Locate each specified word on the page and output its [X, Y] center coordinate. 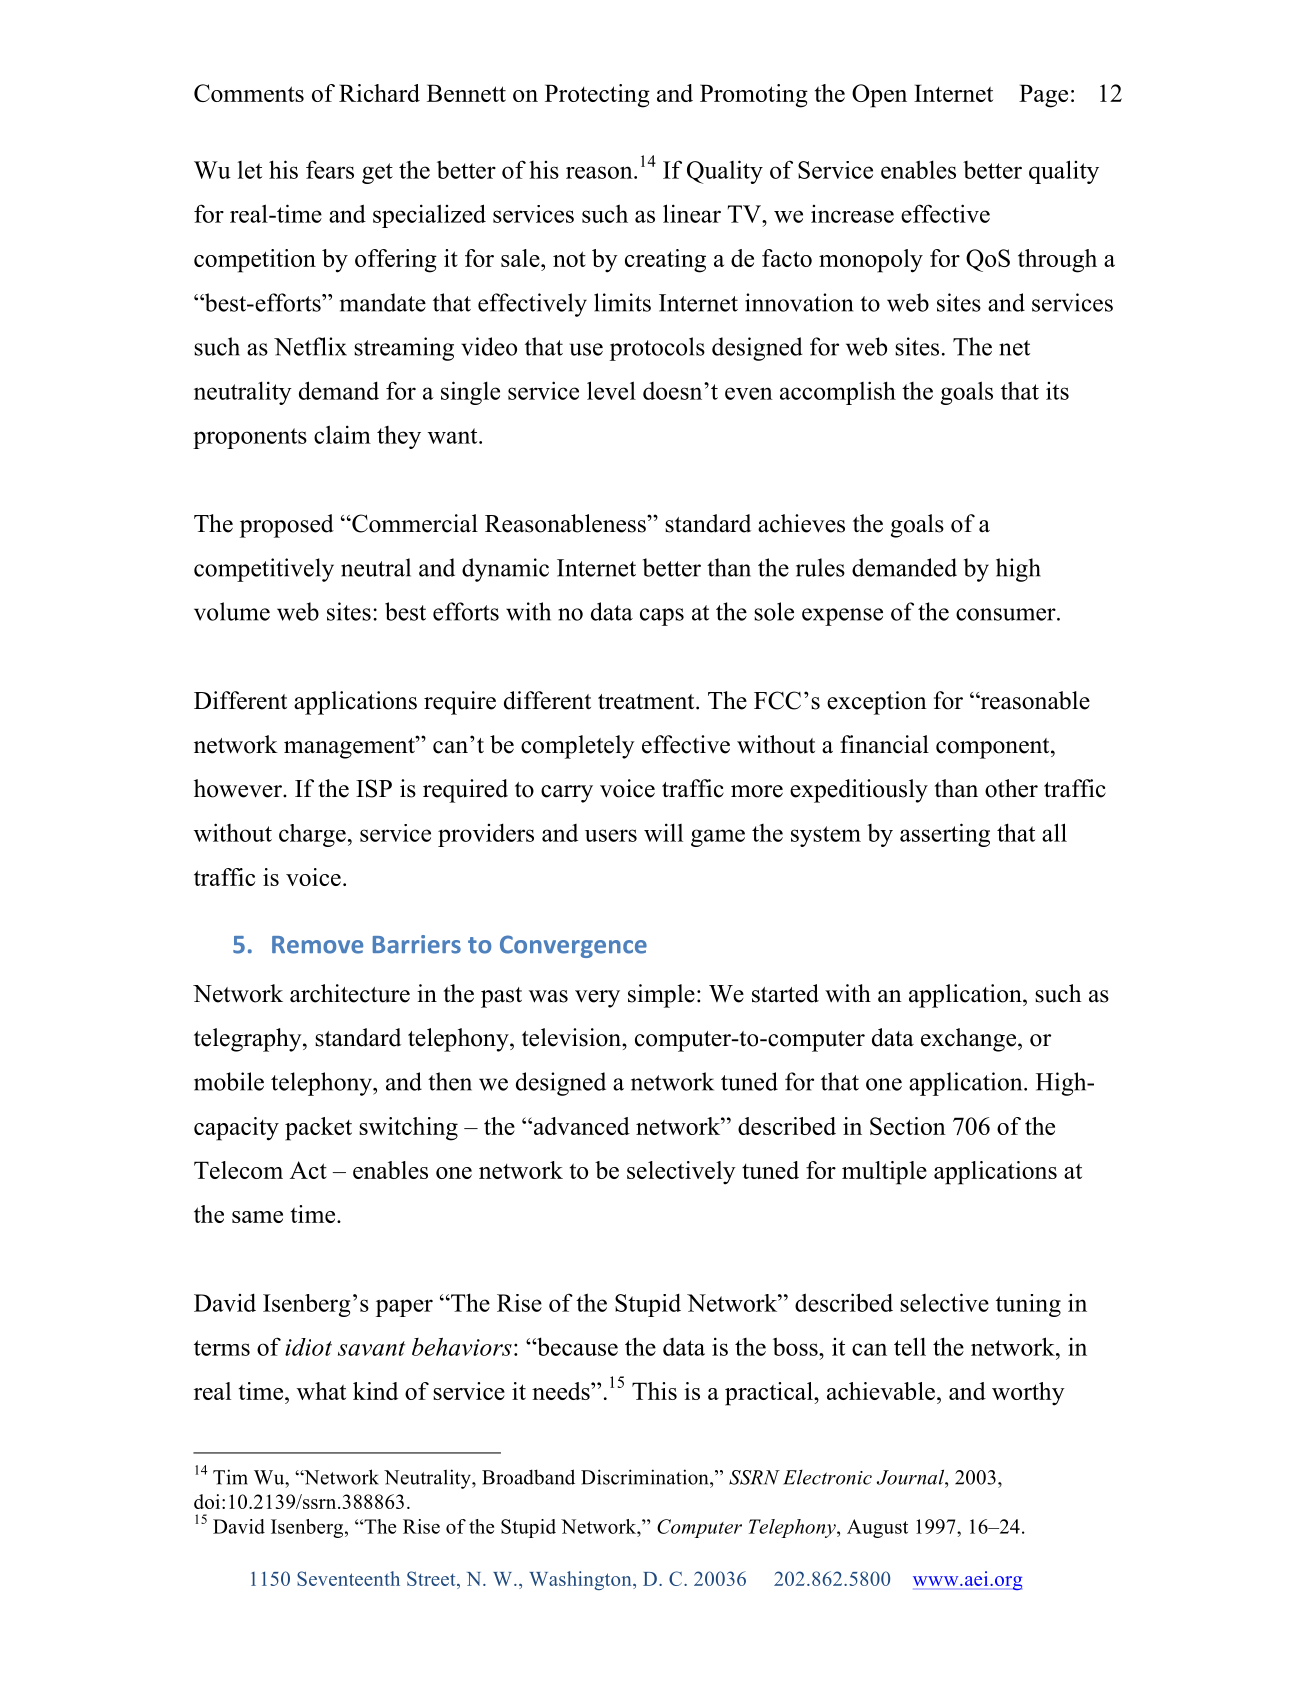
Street [432, 1578]
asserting [945, 835]
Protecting [597, 96]
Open [879, 96]
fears [330, 169]
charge [312, 835]
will [663, 832]
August [877, 1528]
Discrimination [646, 1477]
